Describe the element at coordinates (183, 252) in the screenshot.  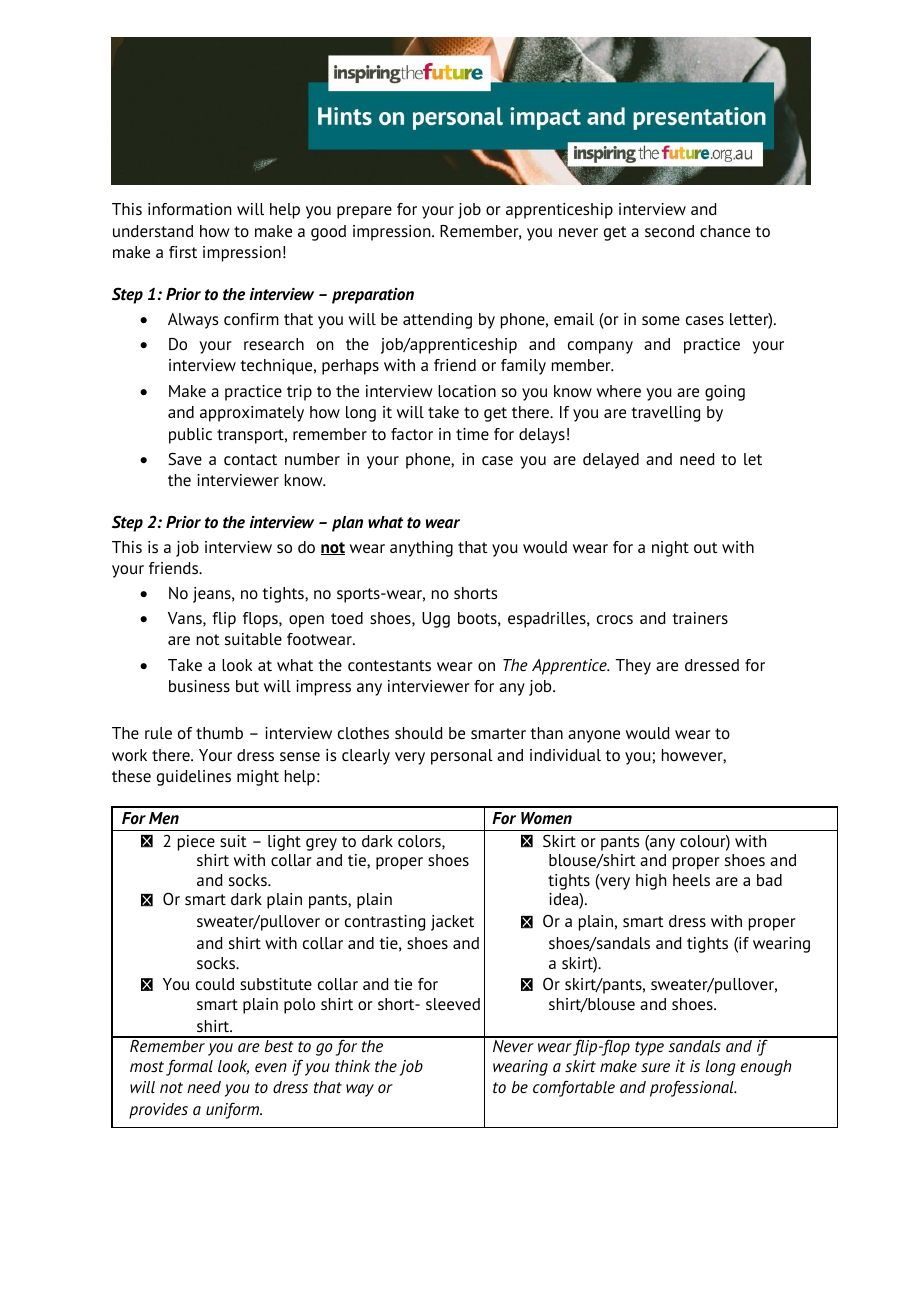
I see `first` at that location.
